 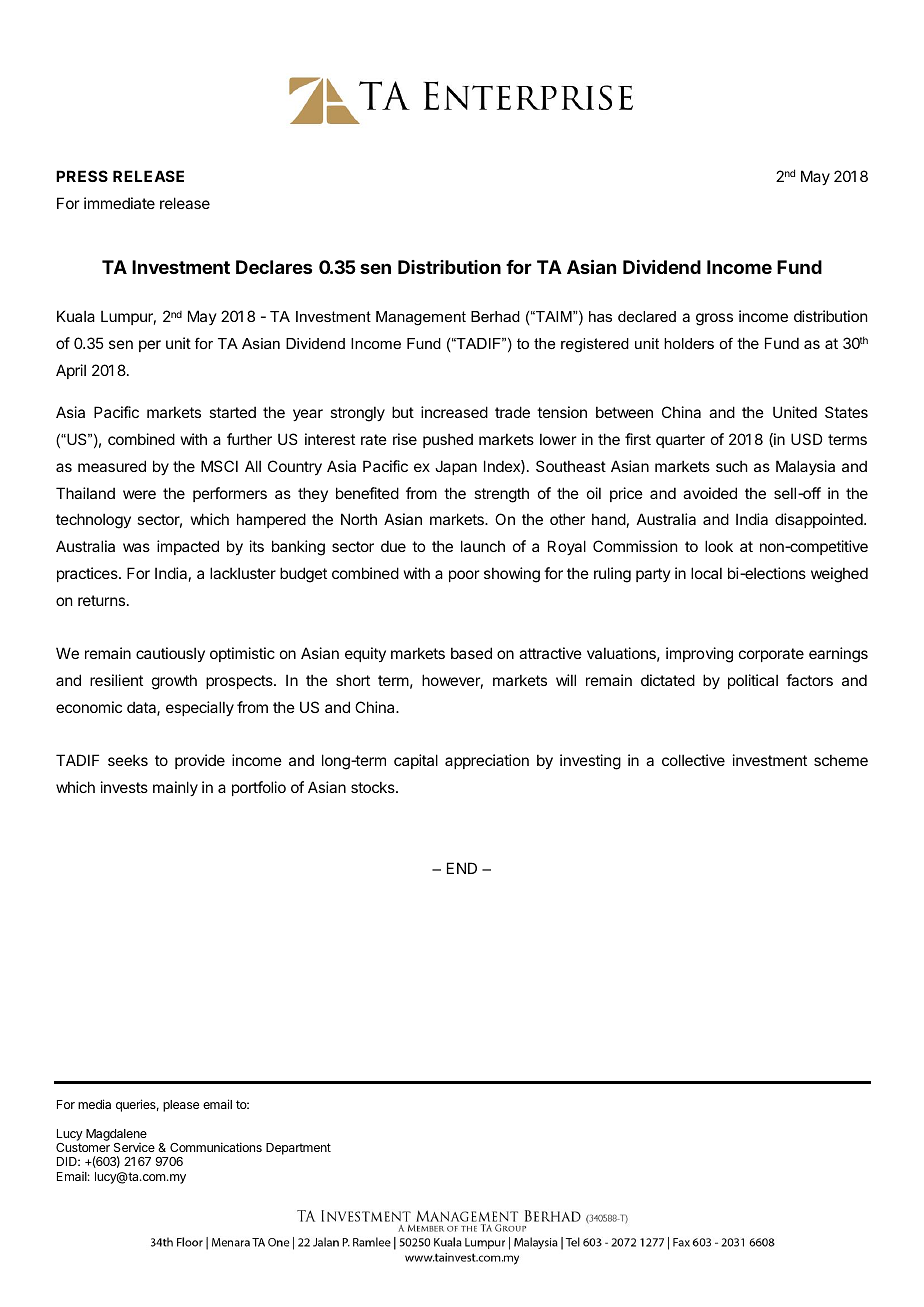 What do you see at coordinates (495, 316) in the page?
I see `Berhad` at bounding box center [495, 316].
